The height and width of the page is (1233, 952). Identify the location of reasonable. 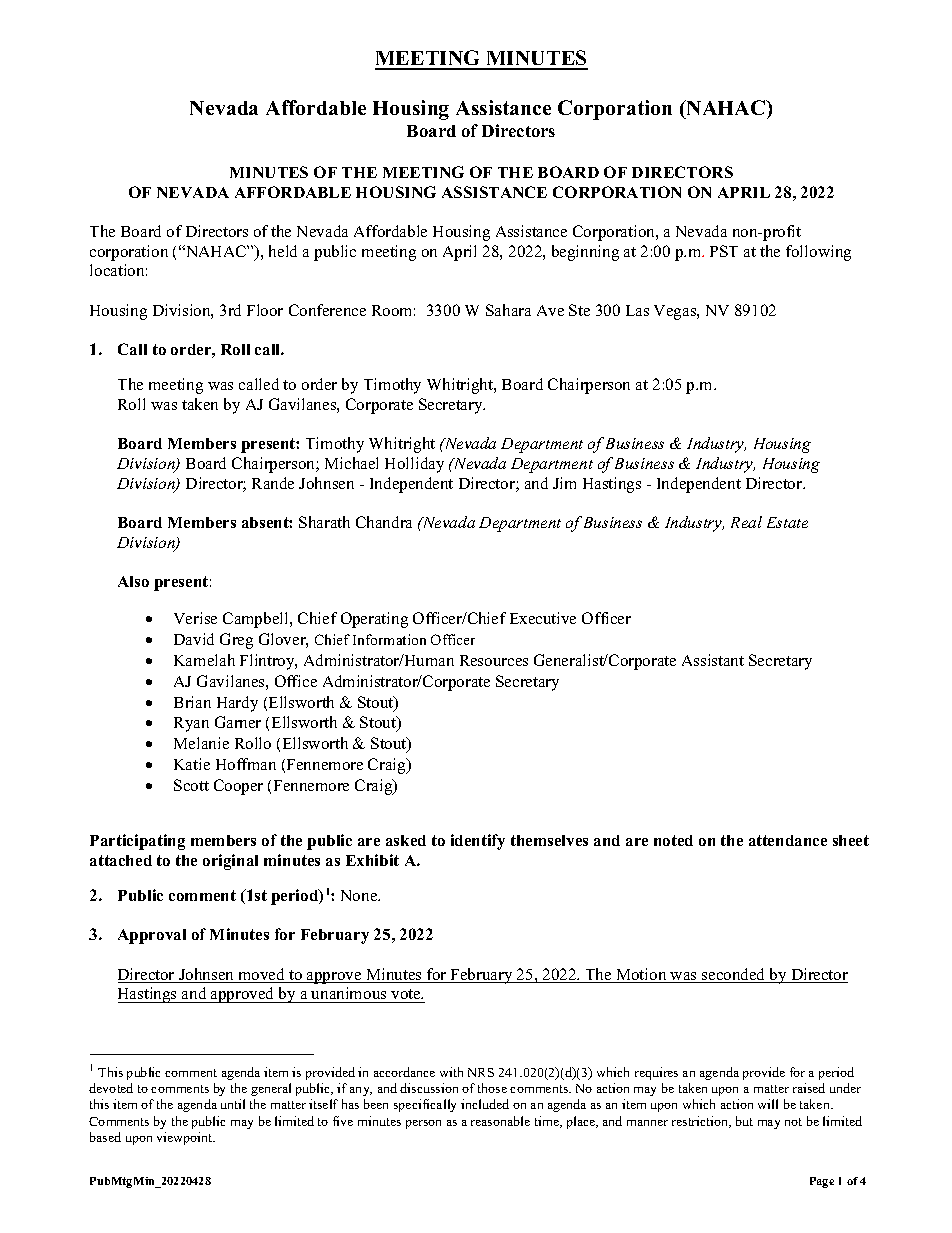
(500, 1121).
